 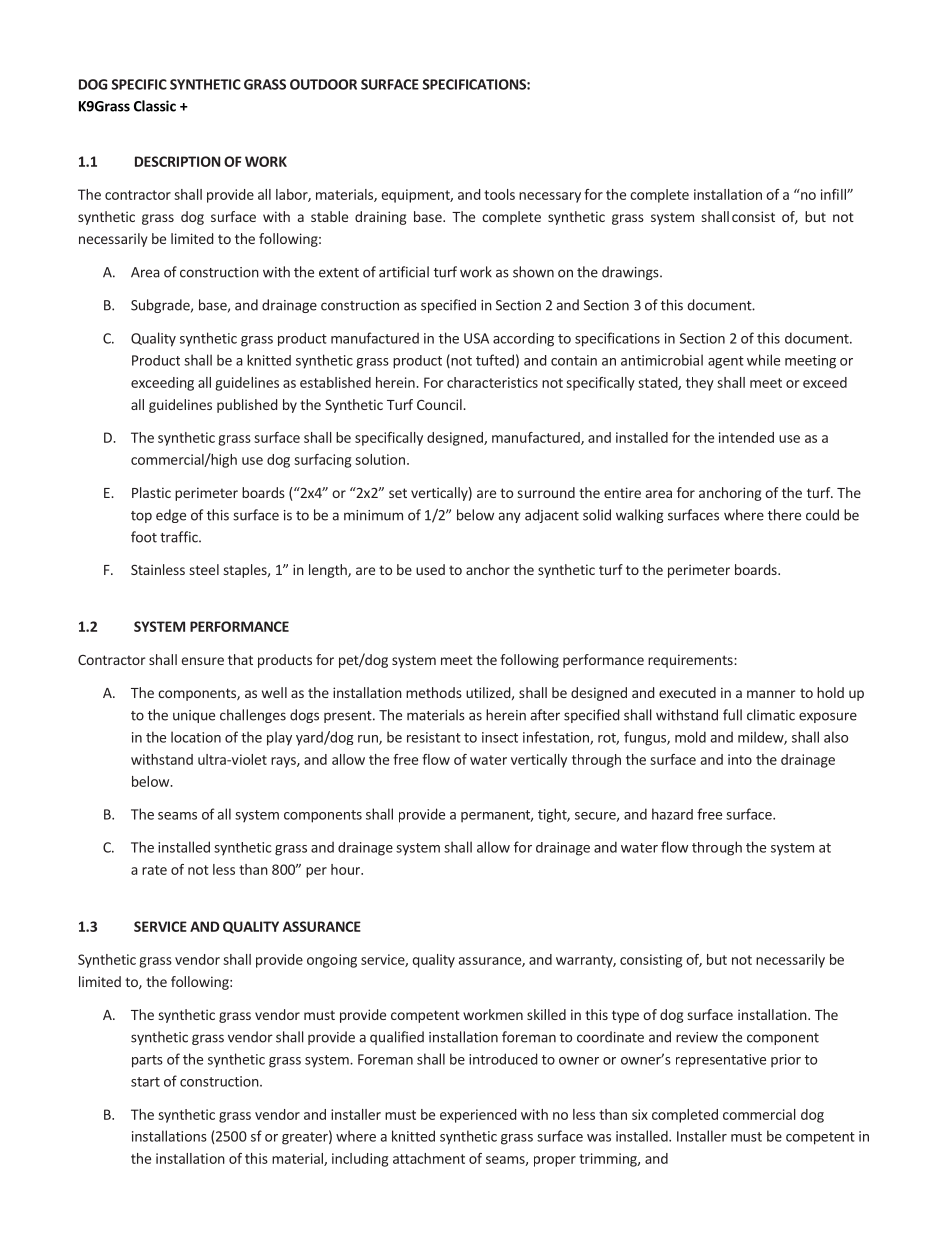 I want to click on prior, so click(x=786, y=1061).
